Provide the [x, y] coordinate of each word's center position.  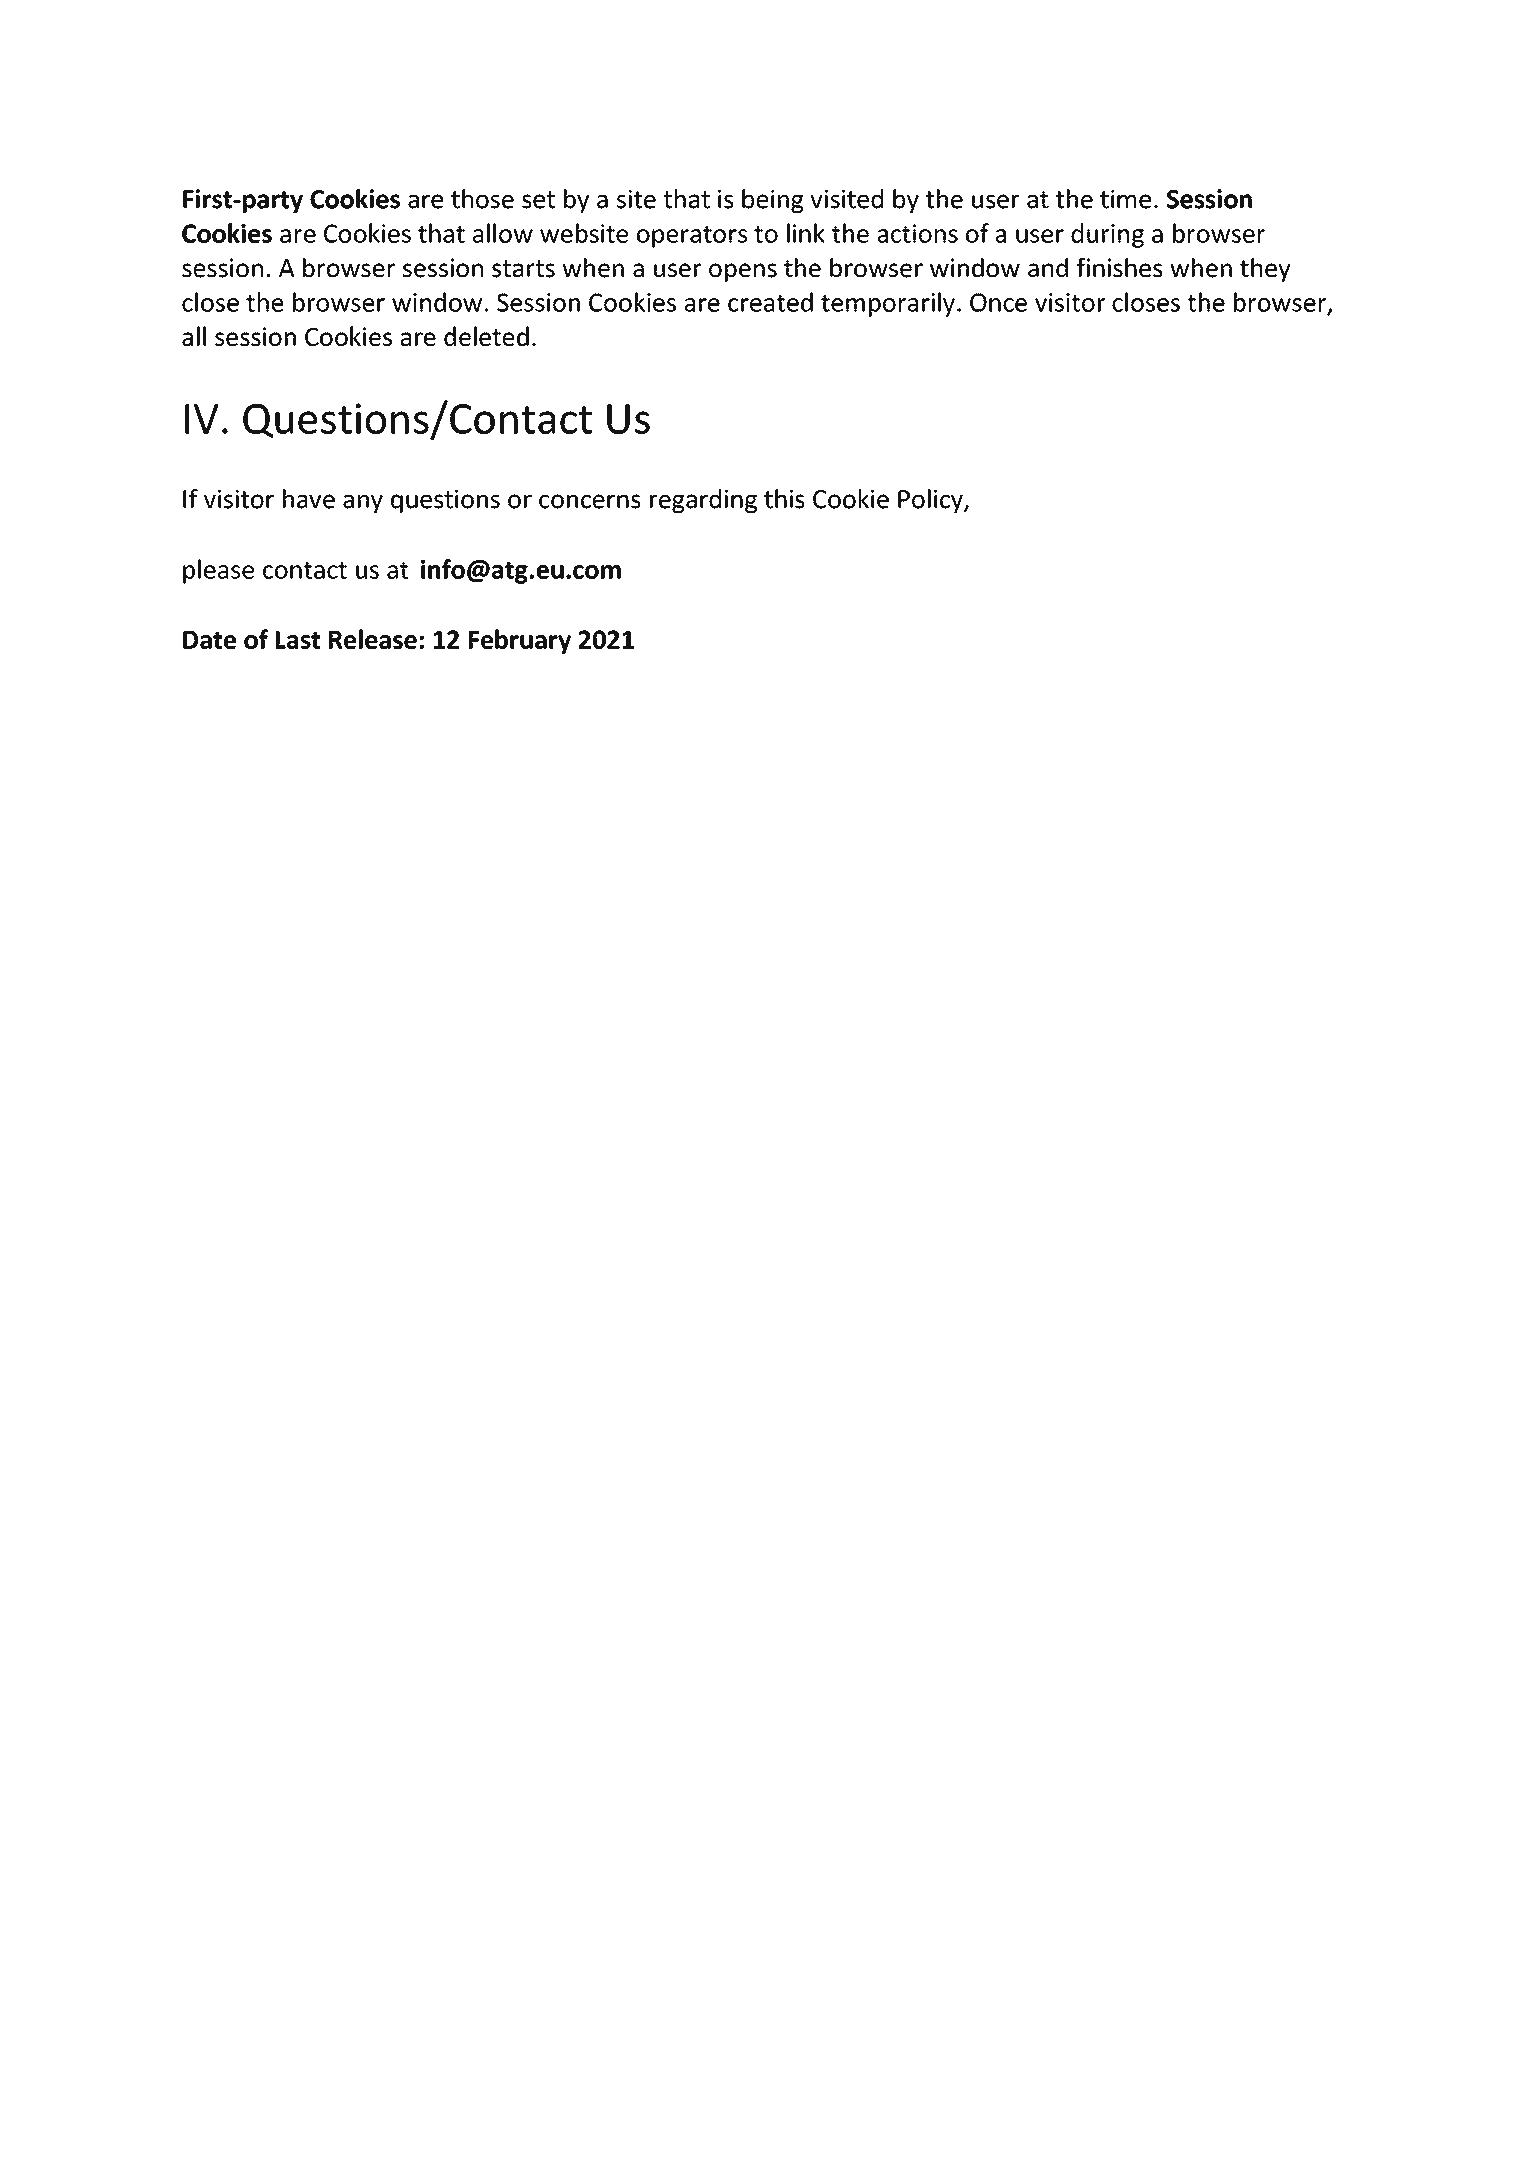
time [1125, 199]
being [773, 201]
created [770, 302]
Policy [931, 501]
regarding [703, 501]
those [482, 199]
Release [373, 639]
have [309, 499]
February [520, 641]
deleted [486, 336]
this [784, 499]
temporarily [888, 304]
